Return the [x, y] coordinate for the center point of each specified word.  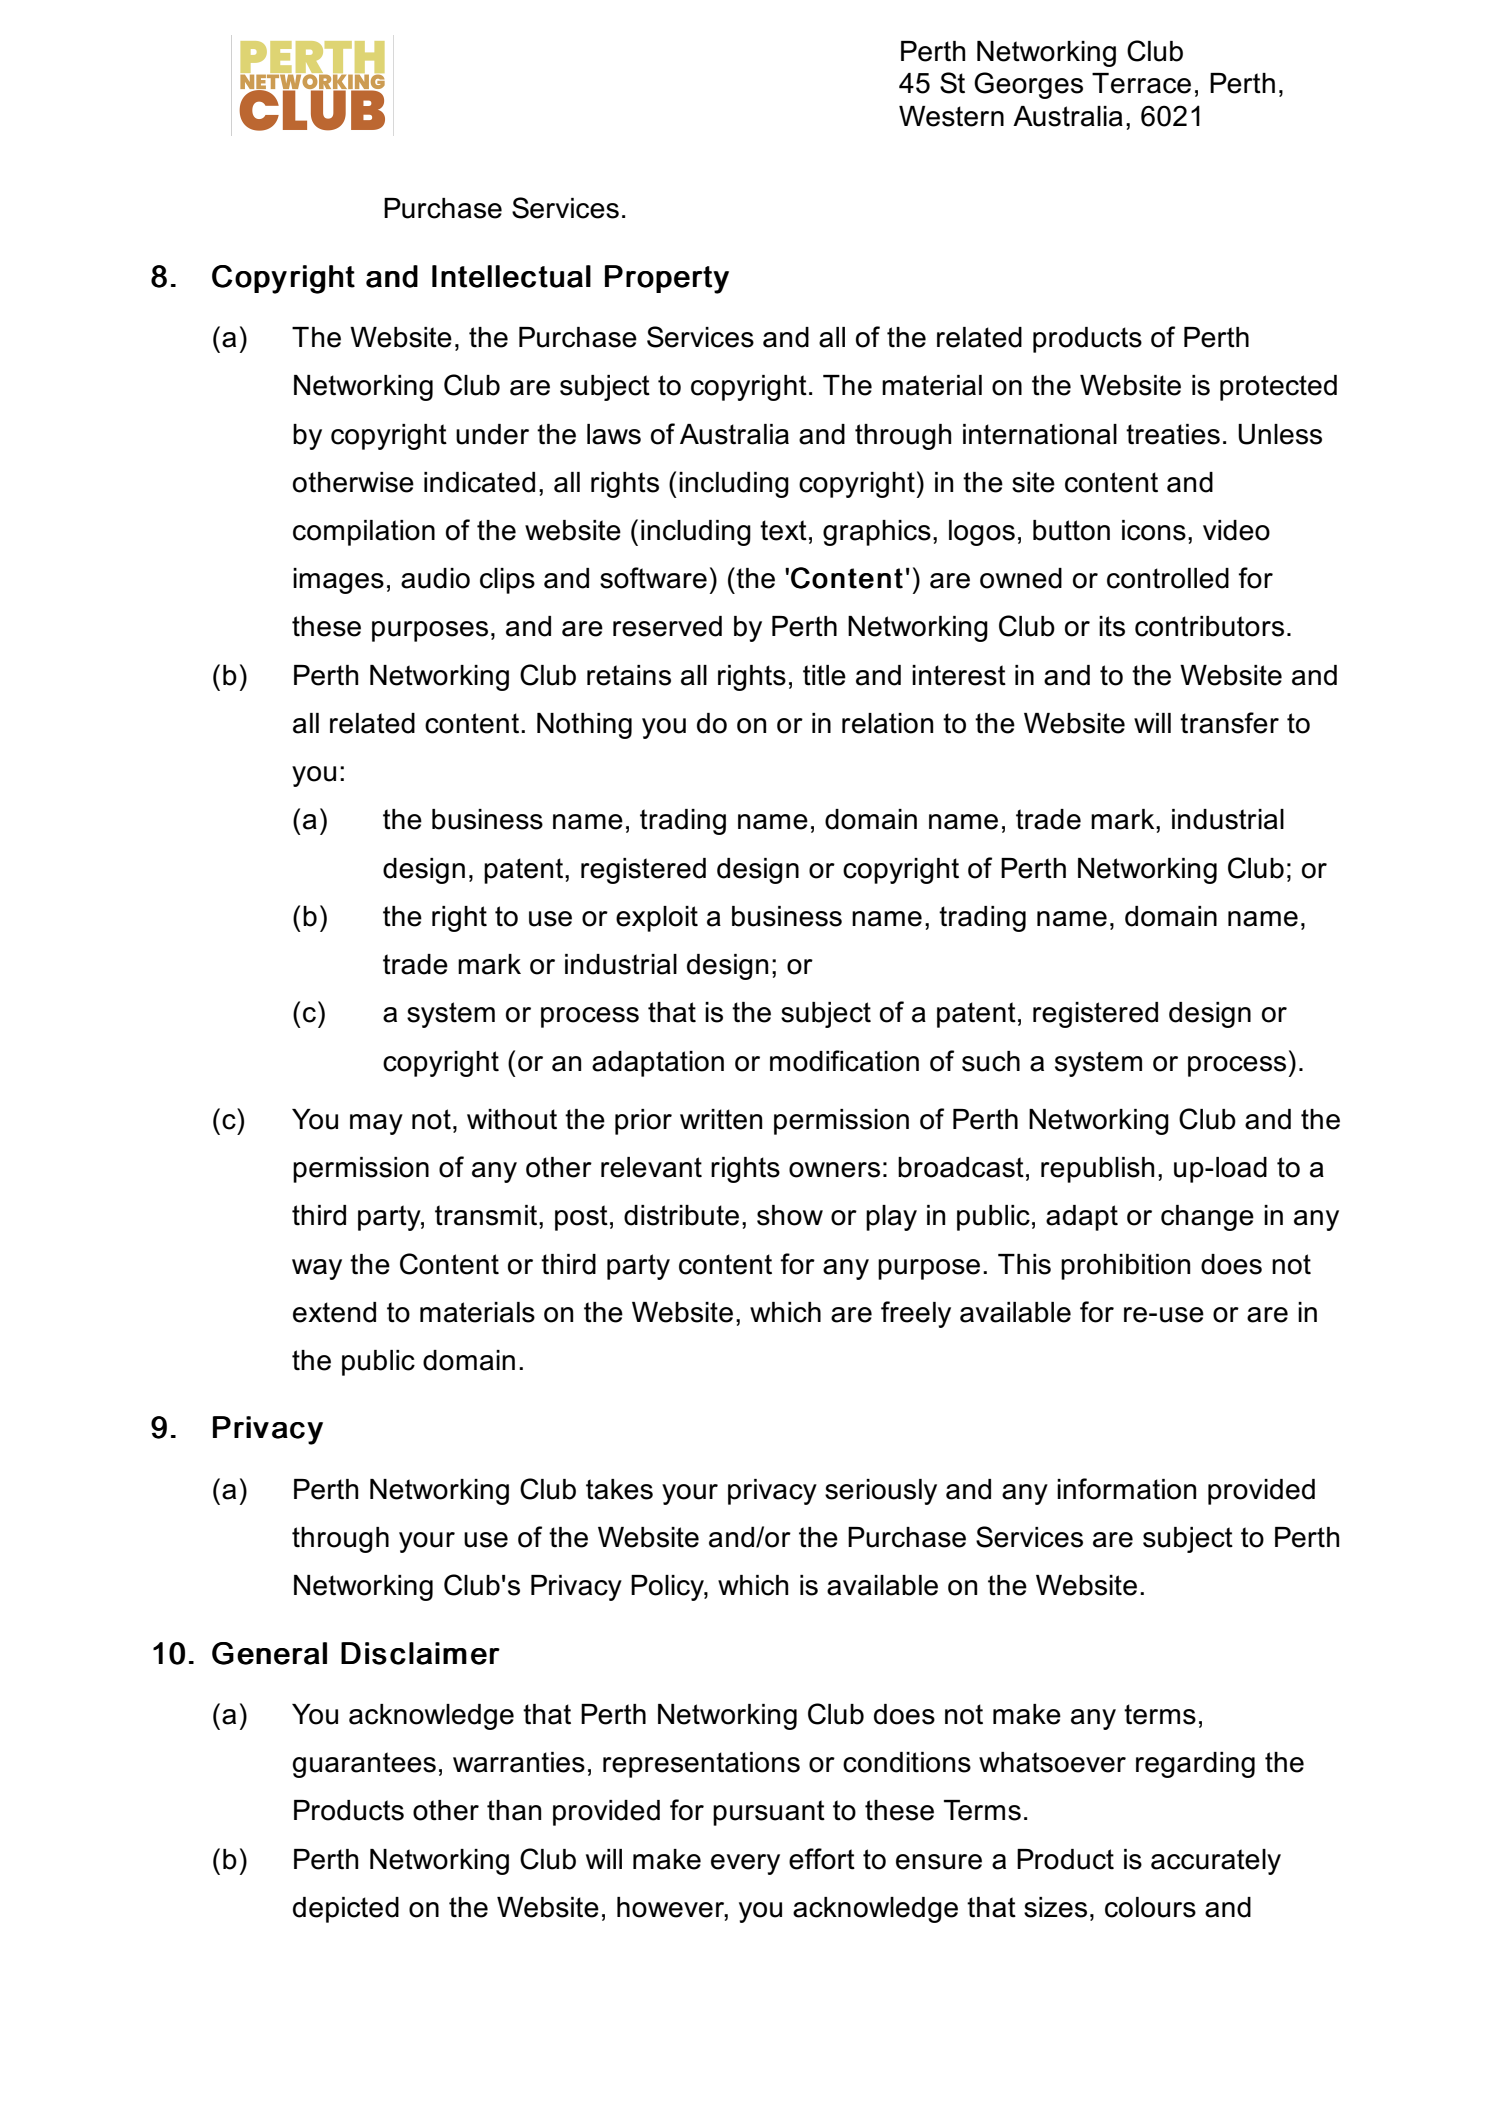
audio [435, 578]
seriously [881, 1492]
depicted [346, 1910]
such [991, 1061]
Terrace [1141, 83]
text [783, 530]
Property [667, 279]
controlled [1168, 578]
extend [334, 1312]
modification [844, 1061]
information [1126, 1489]
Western [951, 116]
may [376, 1124]
